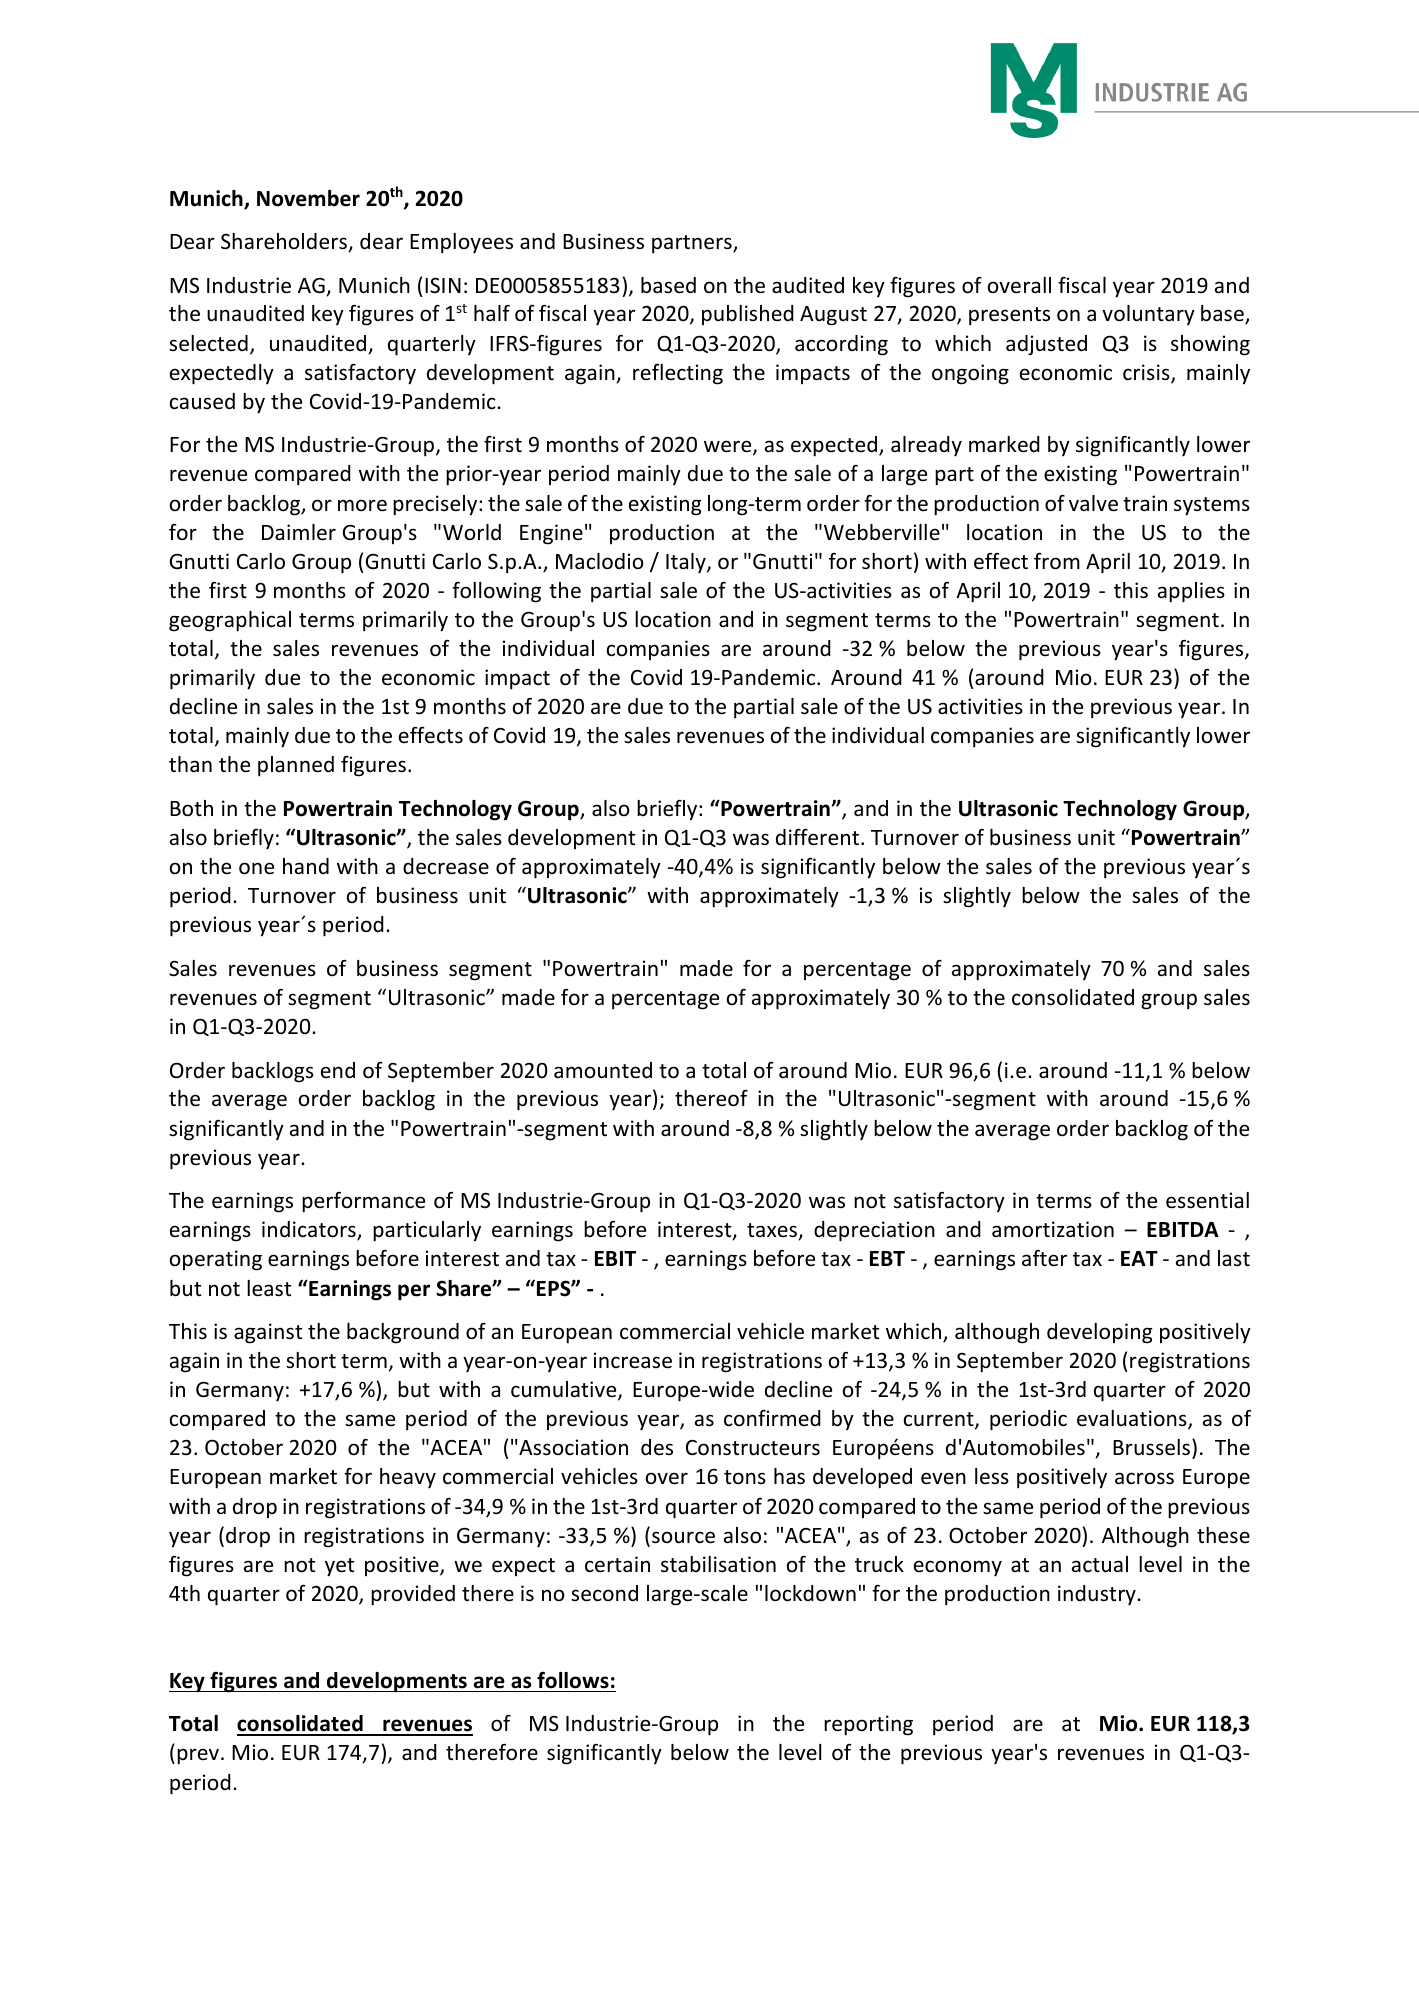 Image resolution: width=1419 pixels, height=2008 pixels. What do you see at coordinates (306, 866) in the screenshot?
I see `hand` at bounding box center [306, 866].
